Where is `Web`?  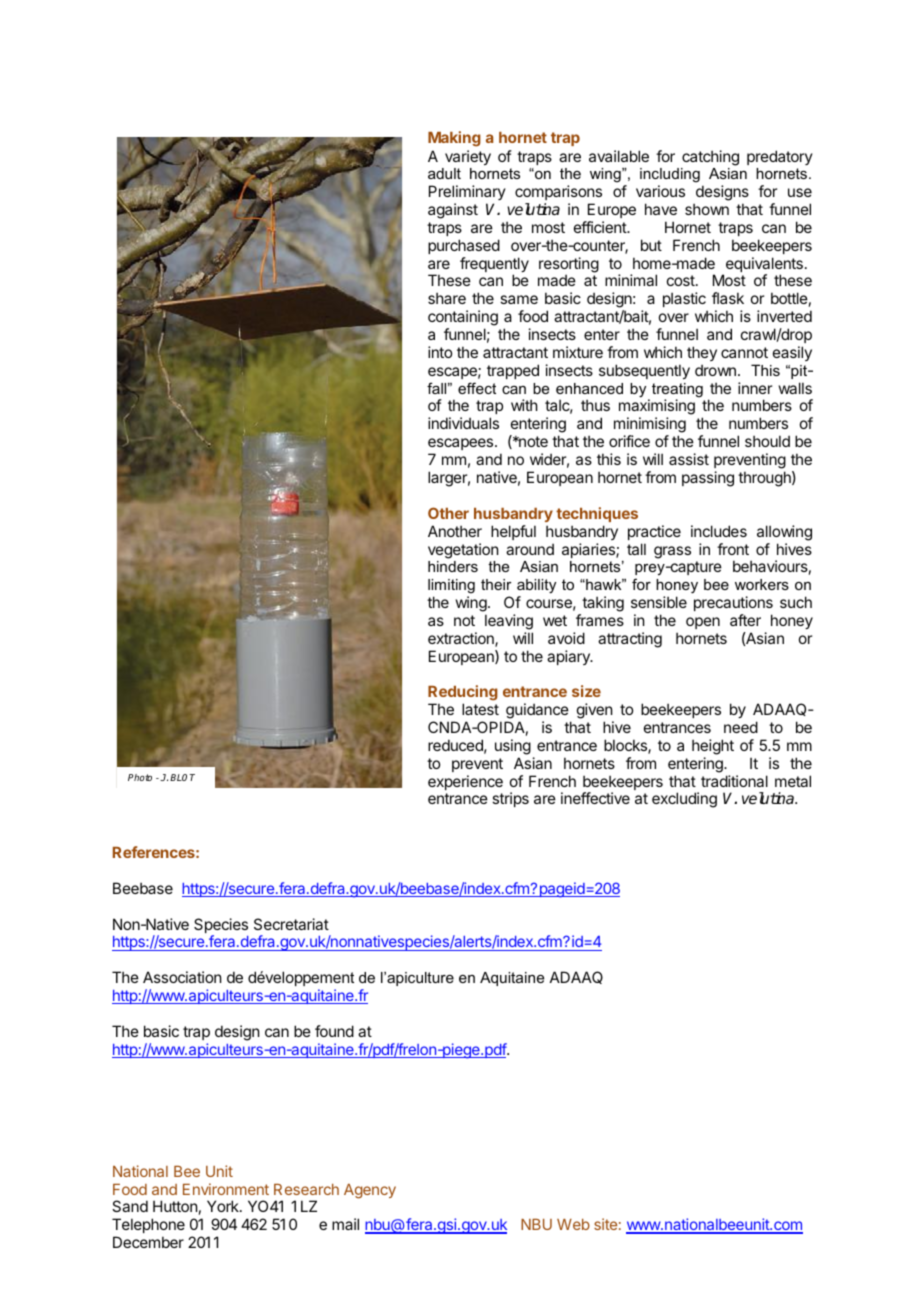
Web is located at coordinates (573, 1224).
